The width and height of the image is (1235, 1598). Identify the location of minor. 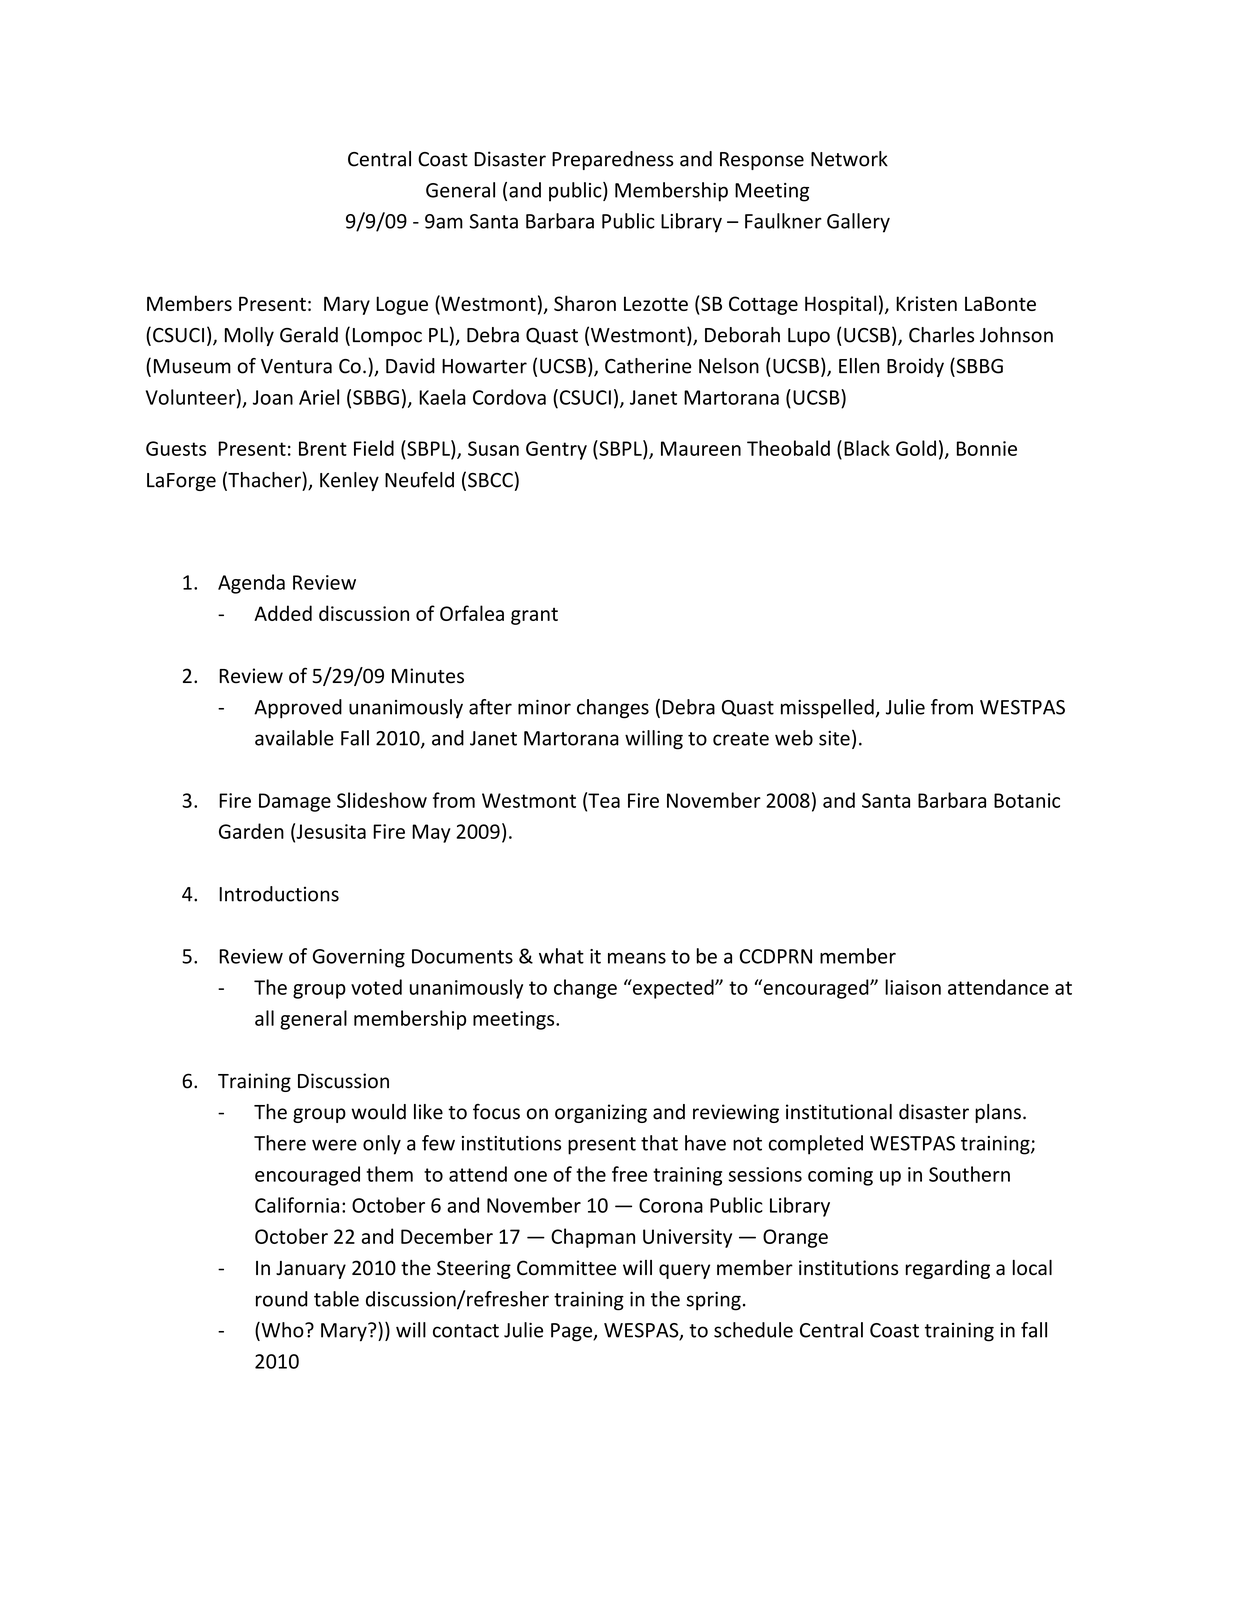
(544, 707).
